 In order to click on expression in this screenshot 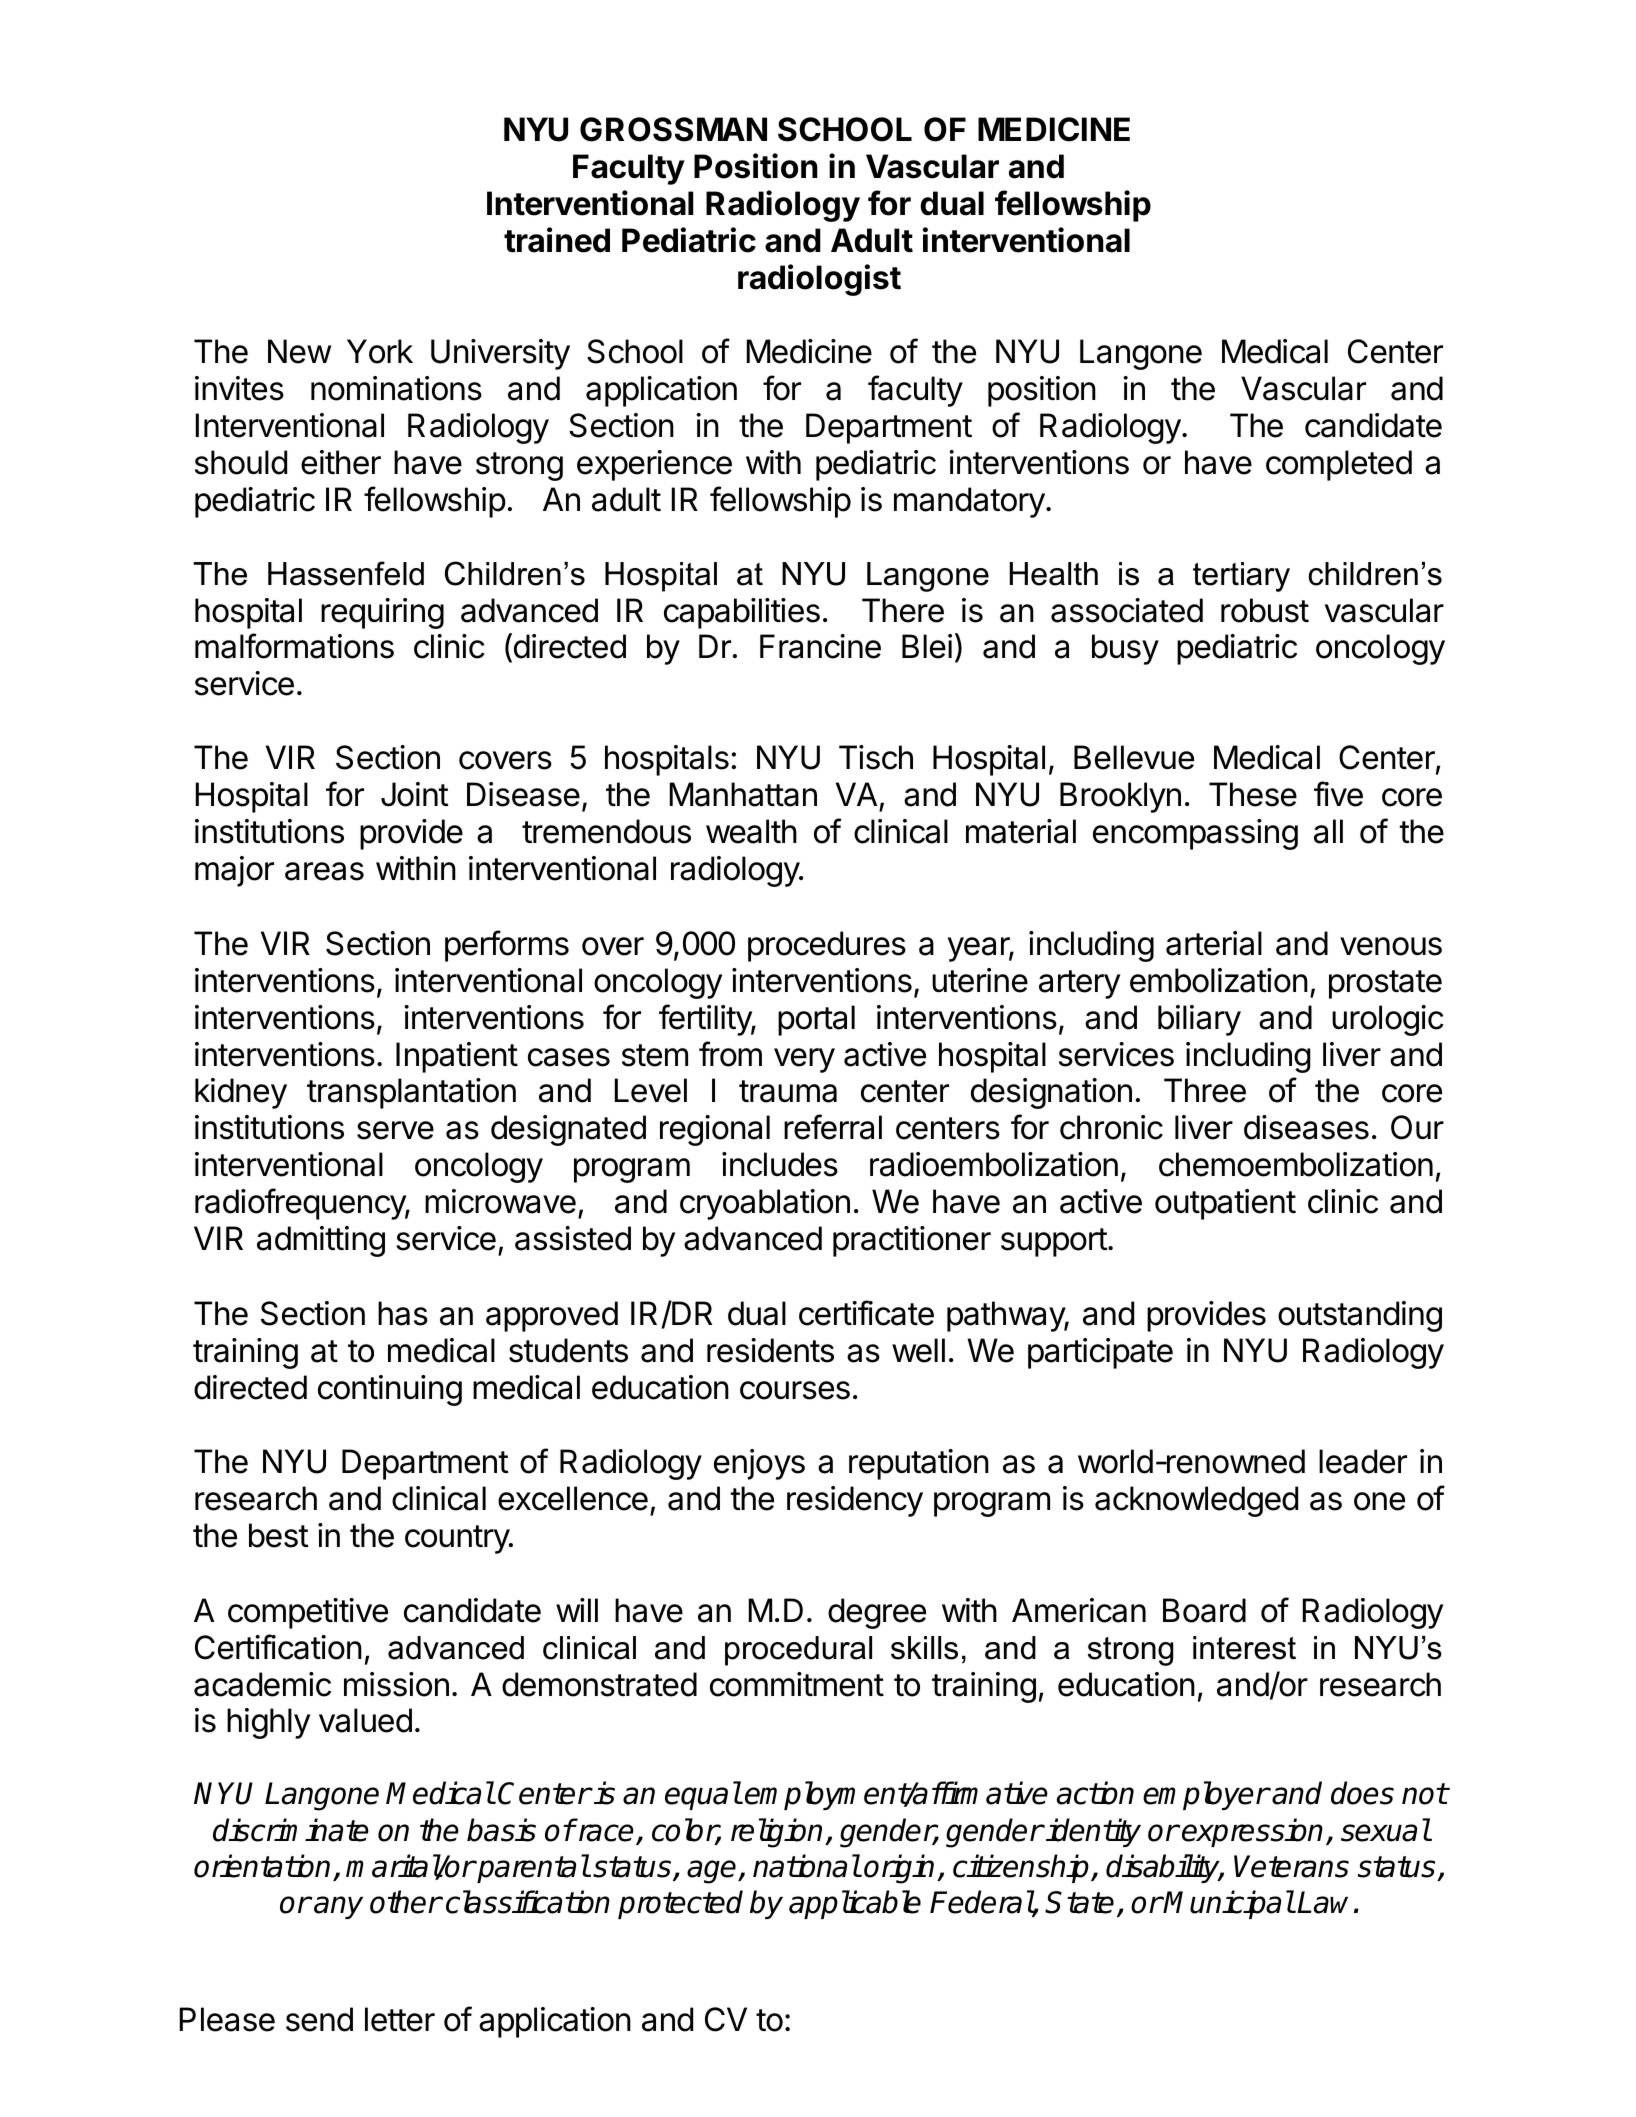, I will do `click(1252, 1832)`.
